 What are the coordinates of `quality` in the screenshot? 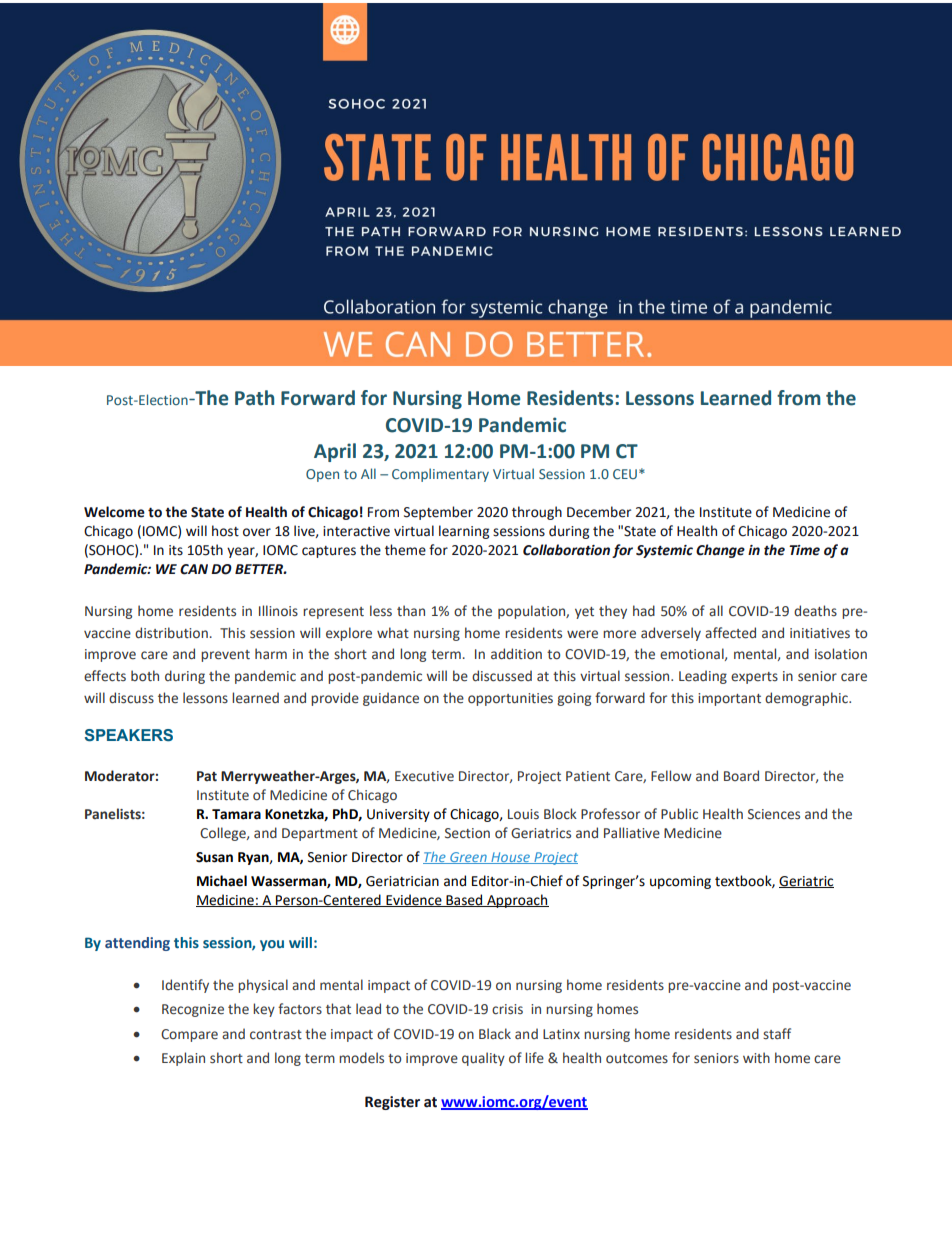 It's located at (483, 1059).
